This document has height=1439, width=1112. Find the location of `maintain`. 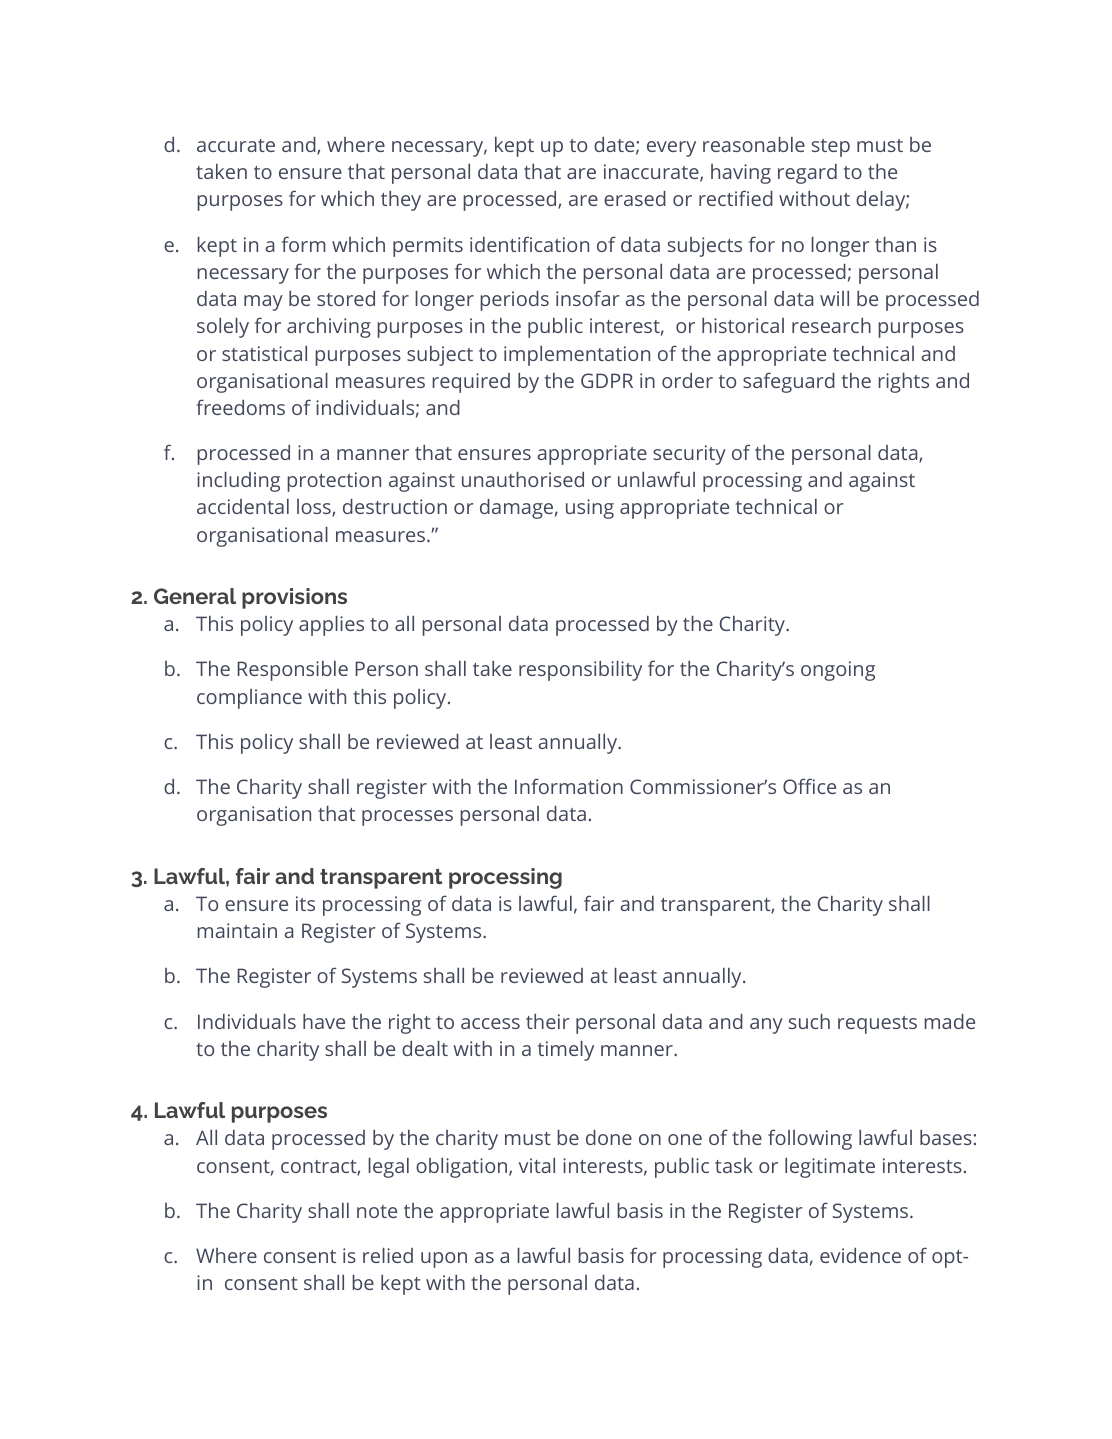

maintain is located at coordinates (237, 930).
